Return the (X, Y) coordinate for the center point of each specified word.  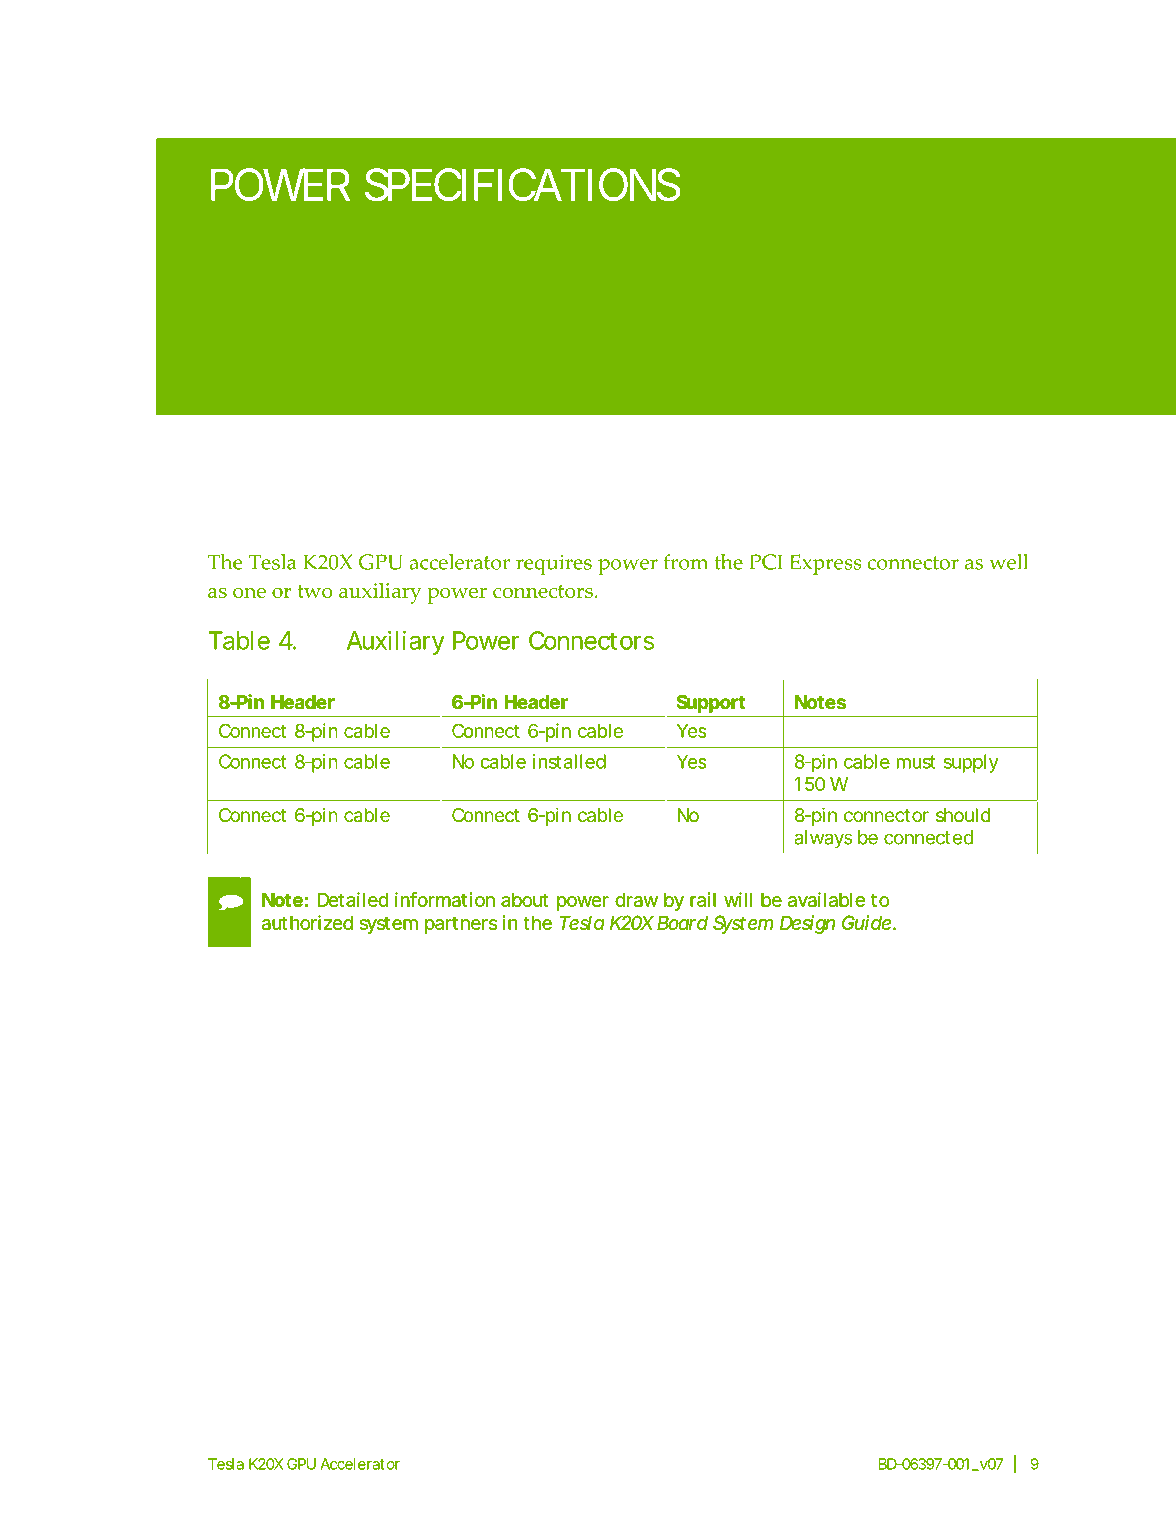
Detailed (353, 899)
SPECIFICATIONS (523, 184)
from (686, 562)
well (1008, 562)
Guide (866, 922)
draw (636, 900)
